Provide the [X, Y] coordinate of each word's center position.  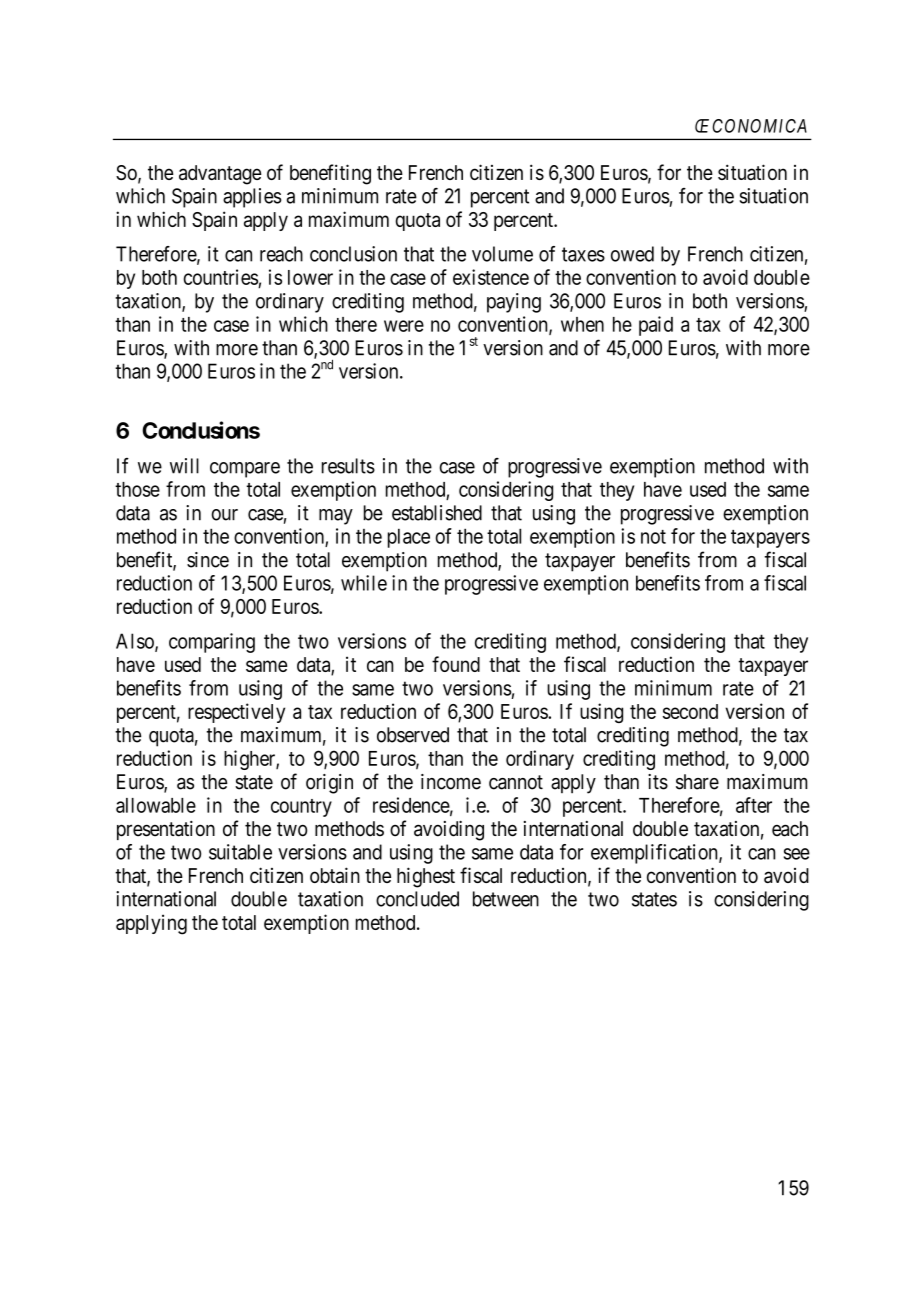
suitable [240, 852]
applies [252, 198]
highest [426, 877]
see [797, 854]
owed [632, 254]
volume [502, 254]
